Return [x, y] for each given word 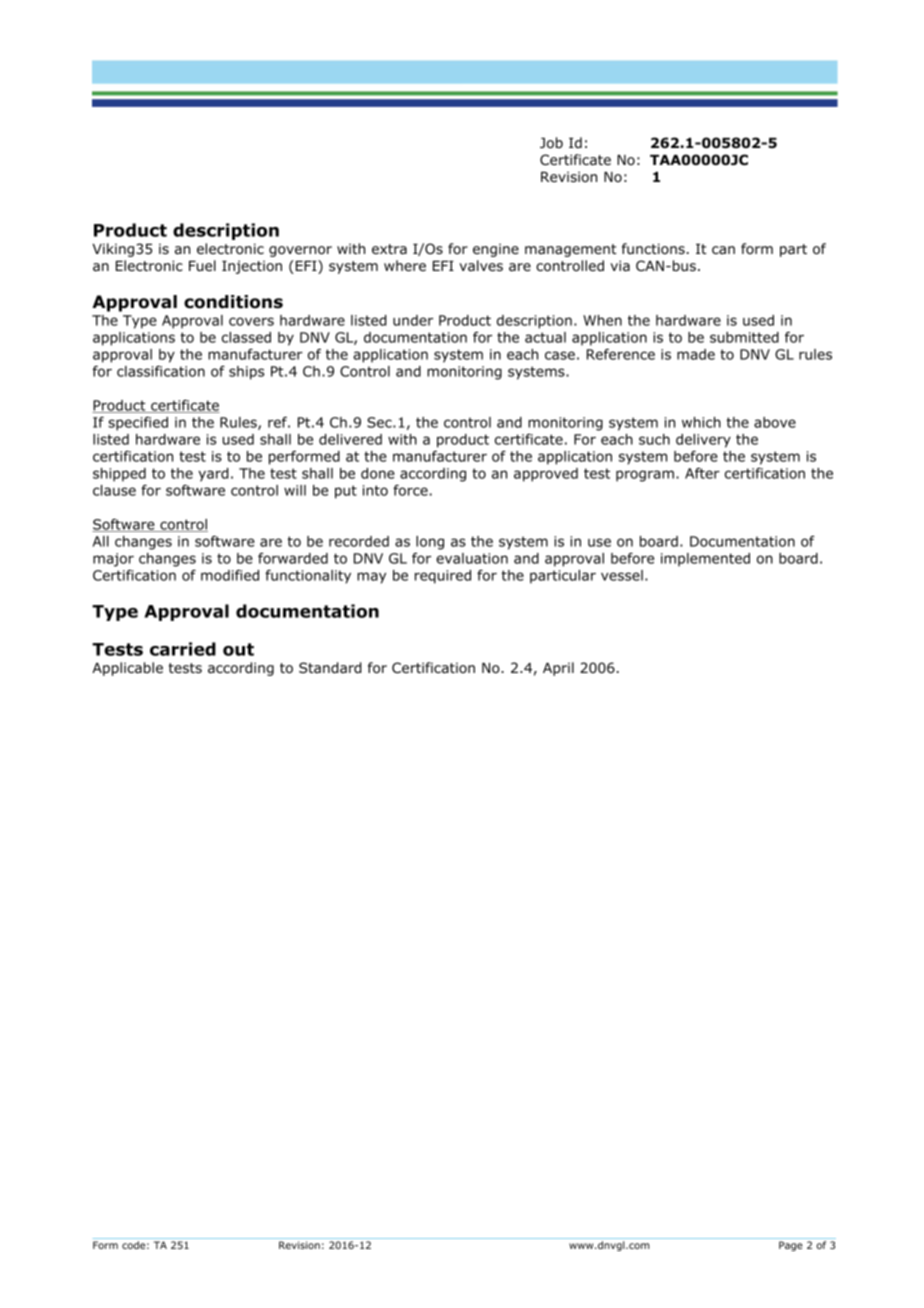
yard [213, 475]
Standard [330, 667]
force [410, 490]
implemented [705, 560]
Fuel [202, 265]
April [558, 669]
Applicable [127, 669]
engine [496, 250]
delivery [703, 441]
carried [183, 649]
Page [791, 1246]
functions [653, 248]
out [238, 649]
